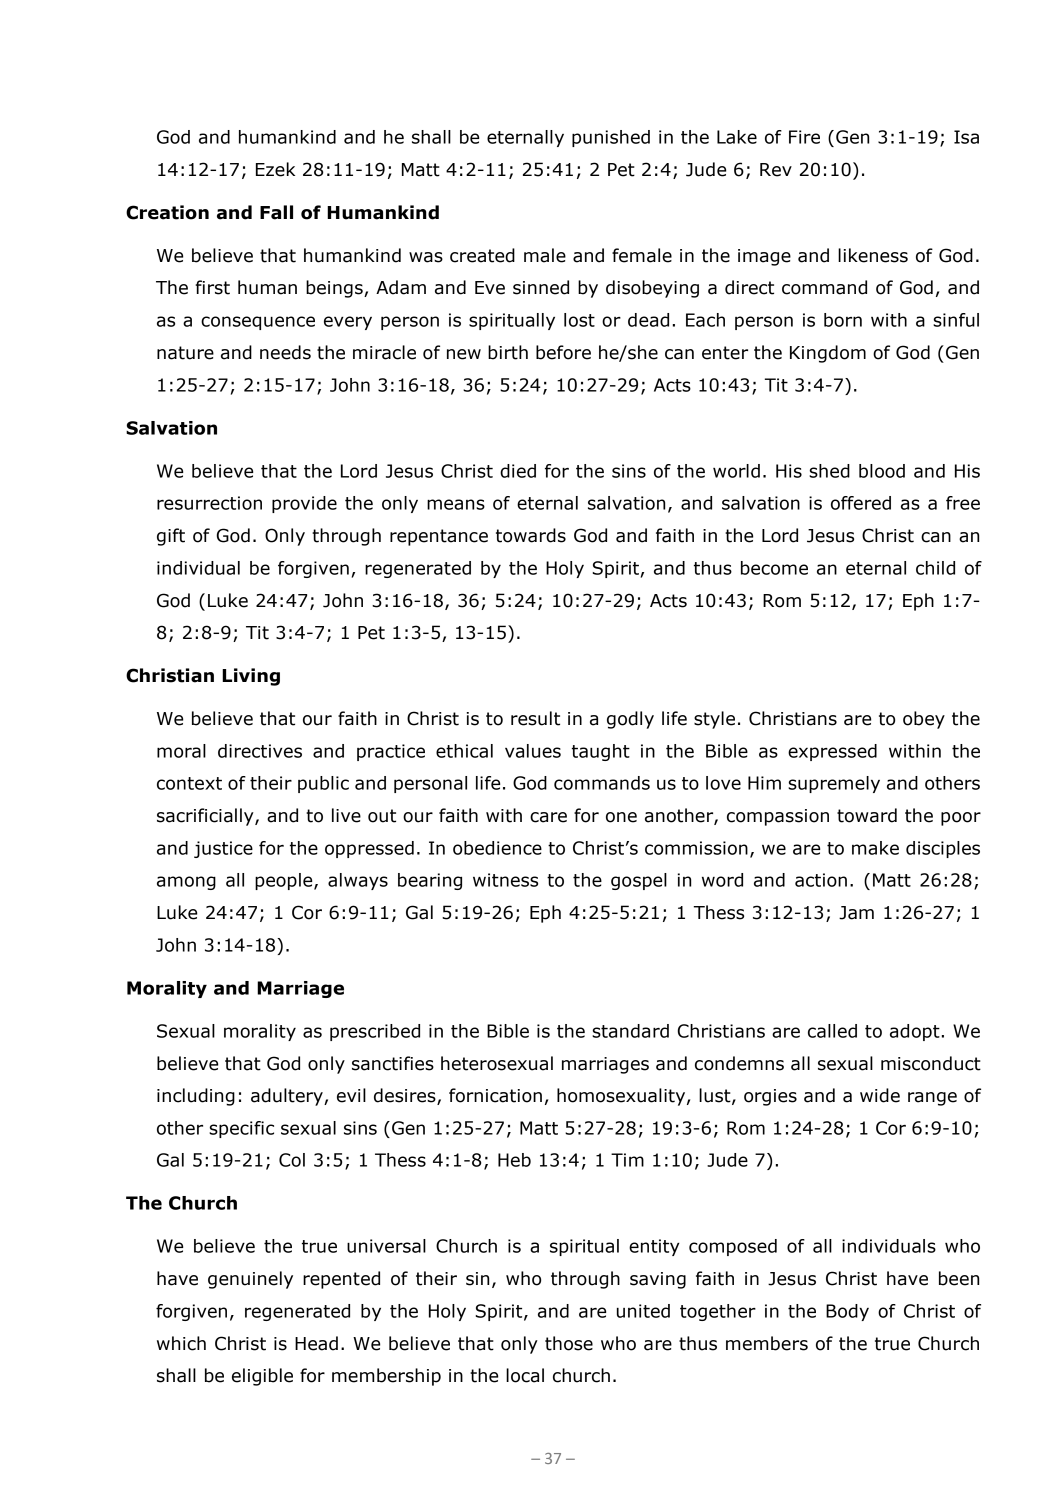  Describe the element at coordinates (804, 137) in the screenshot. I see `Fire` at that location.
